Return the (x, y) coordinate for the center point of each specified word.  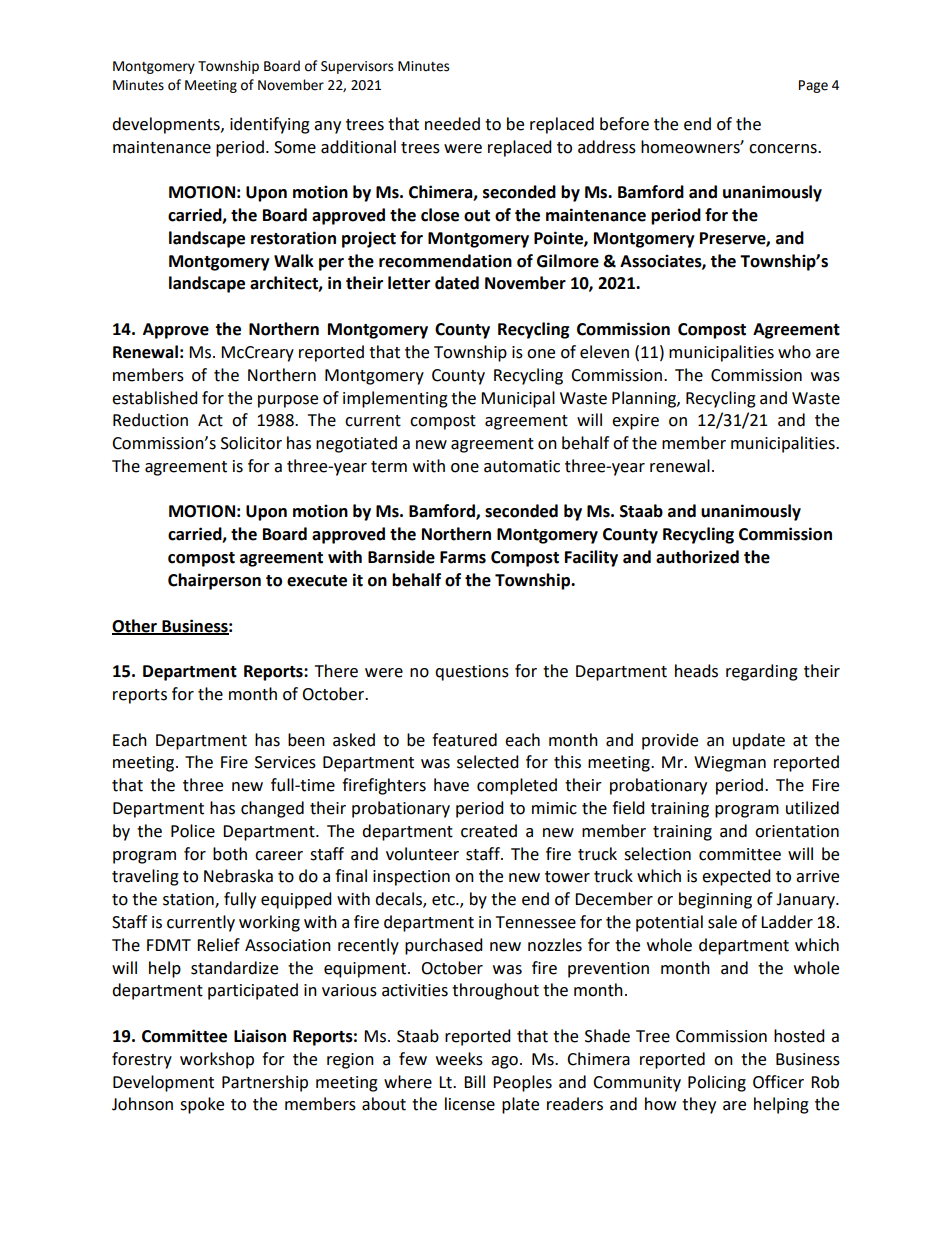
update (759, 741)
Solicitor (251, 443)
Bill (474, 1081)
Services (285, 762)
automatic (522, 466)
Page (813, 86)
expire (635, 422)
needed (452, 124)
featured (464, 740)
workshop (217, 1060)
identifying (270, 125)
